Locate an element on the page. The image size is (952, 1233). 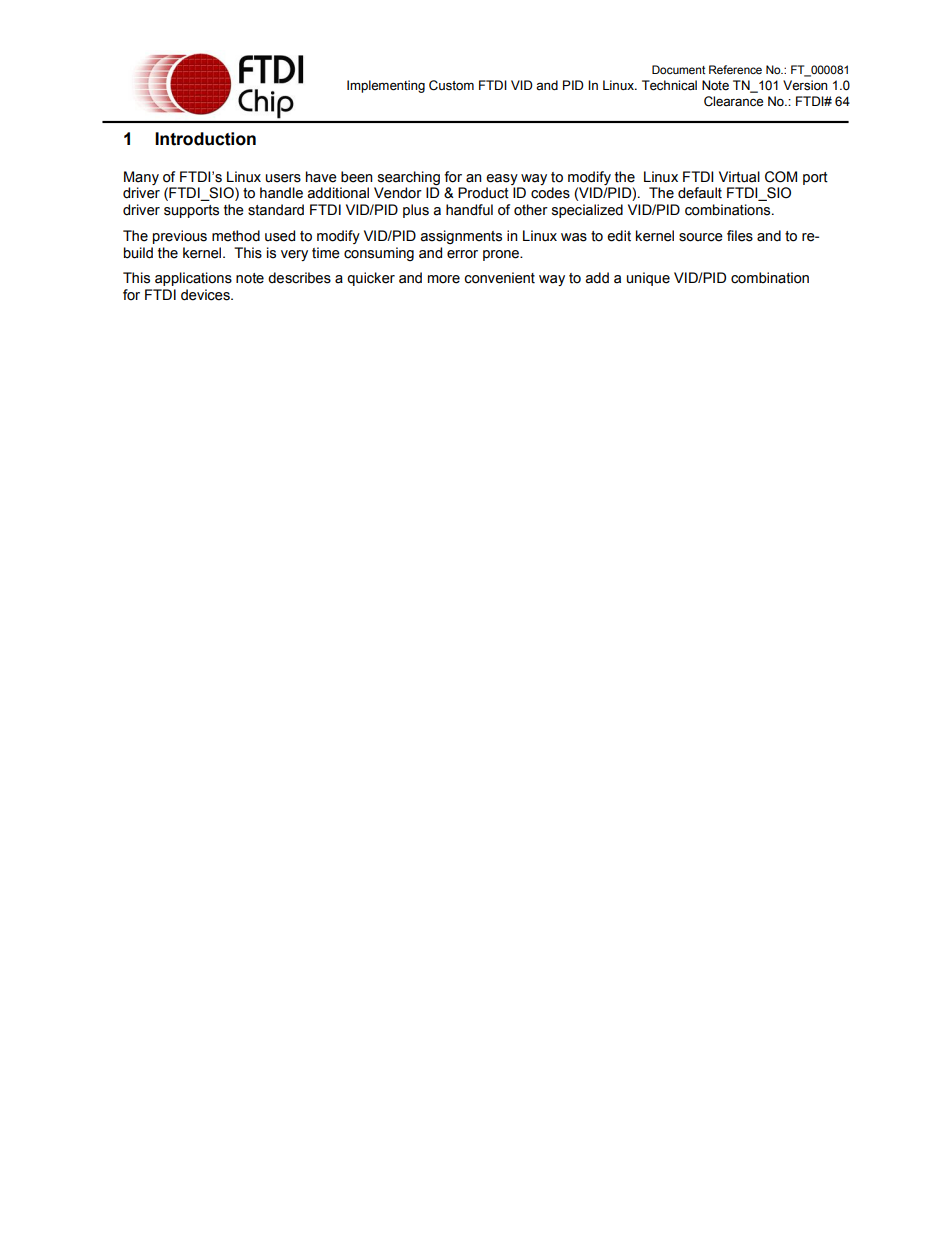
Custom is located at coordinates (451, 85).
